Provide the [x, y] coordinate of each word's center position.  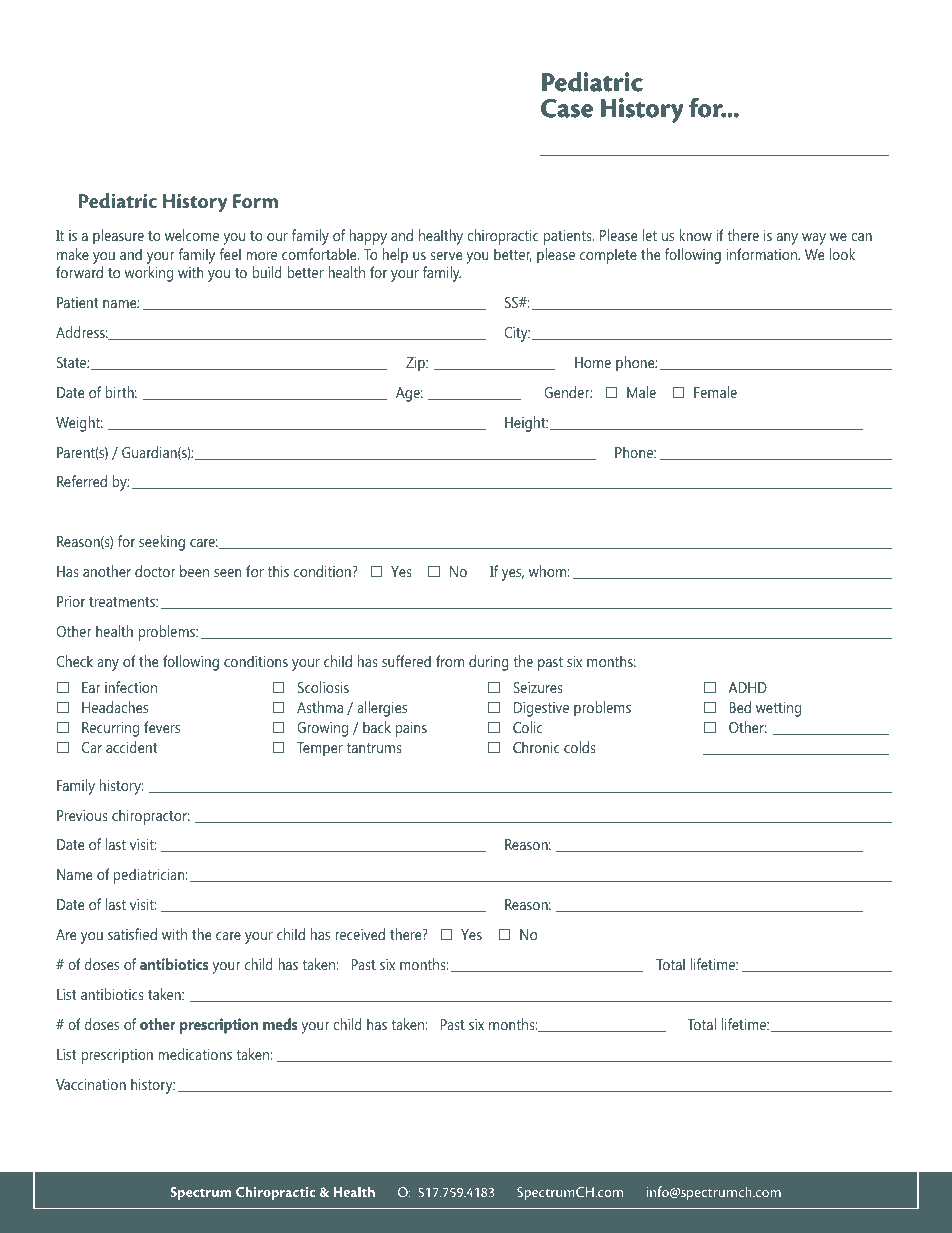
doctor [155, 571]
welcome [192, 235]
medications [195, 1054]
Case [567, 108]
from [450, 661]
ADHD [748, 687]
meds [280, 1024]
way [814, 239]
